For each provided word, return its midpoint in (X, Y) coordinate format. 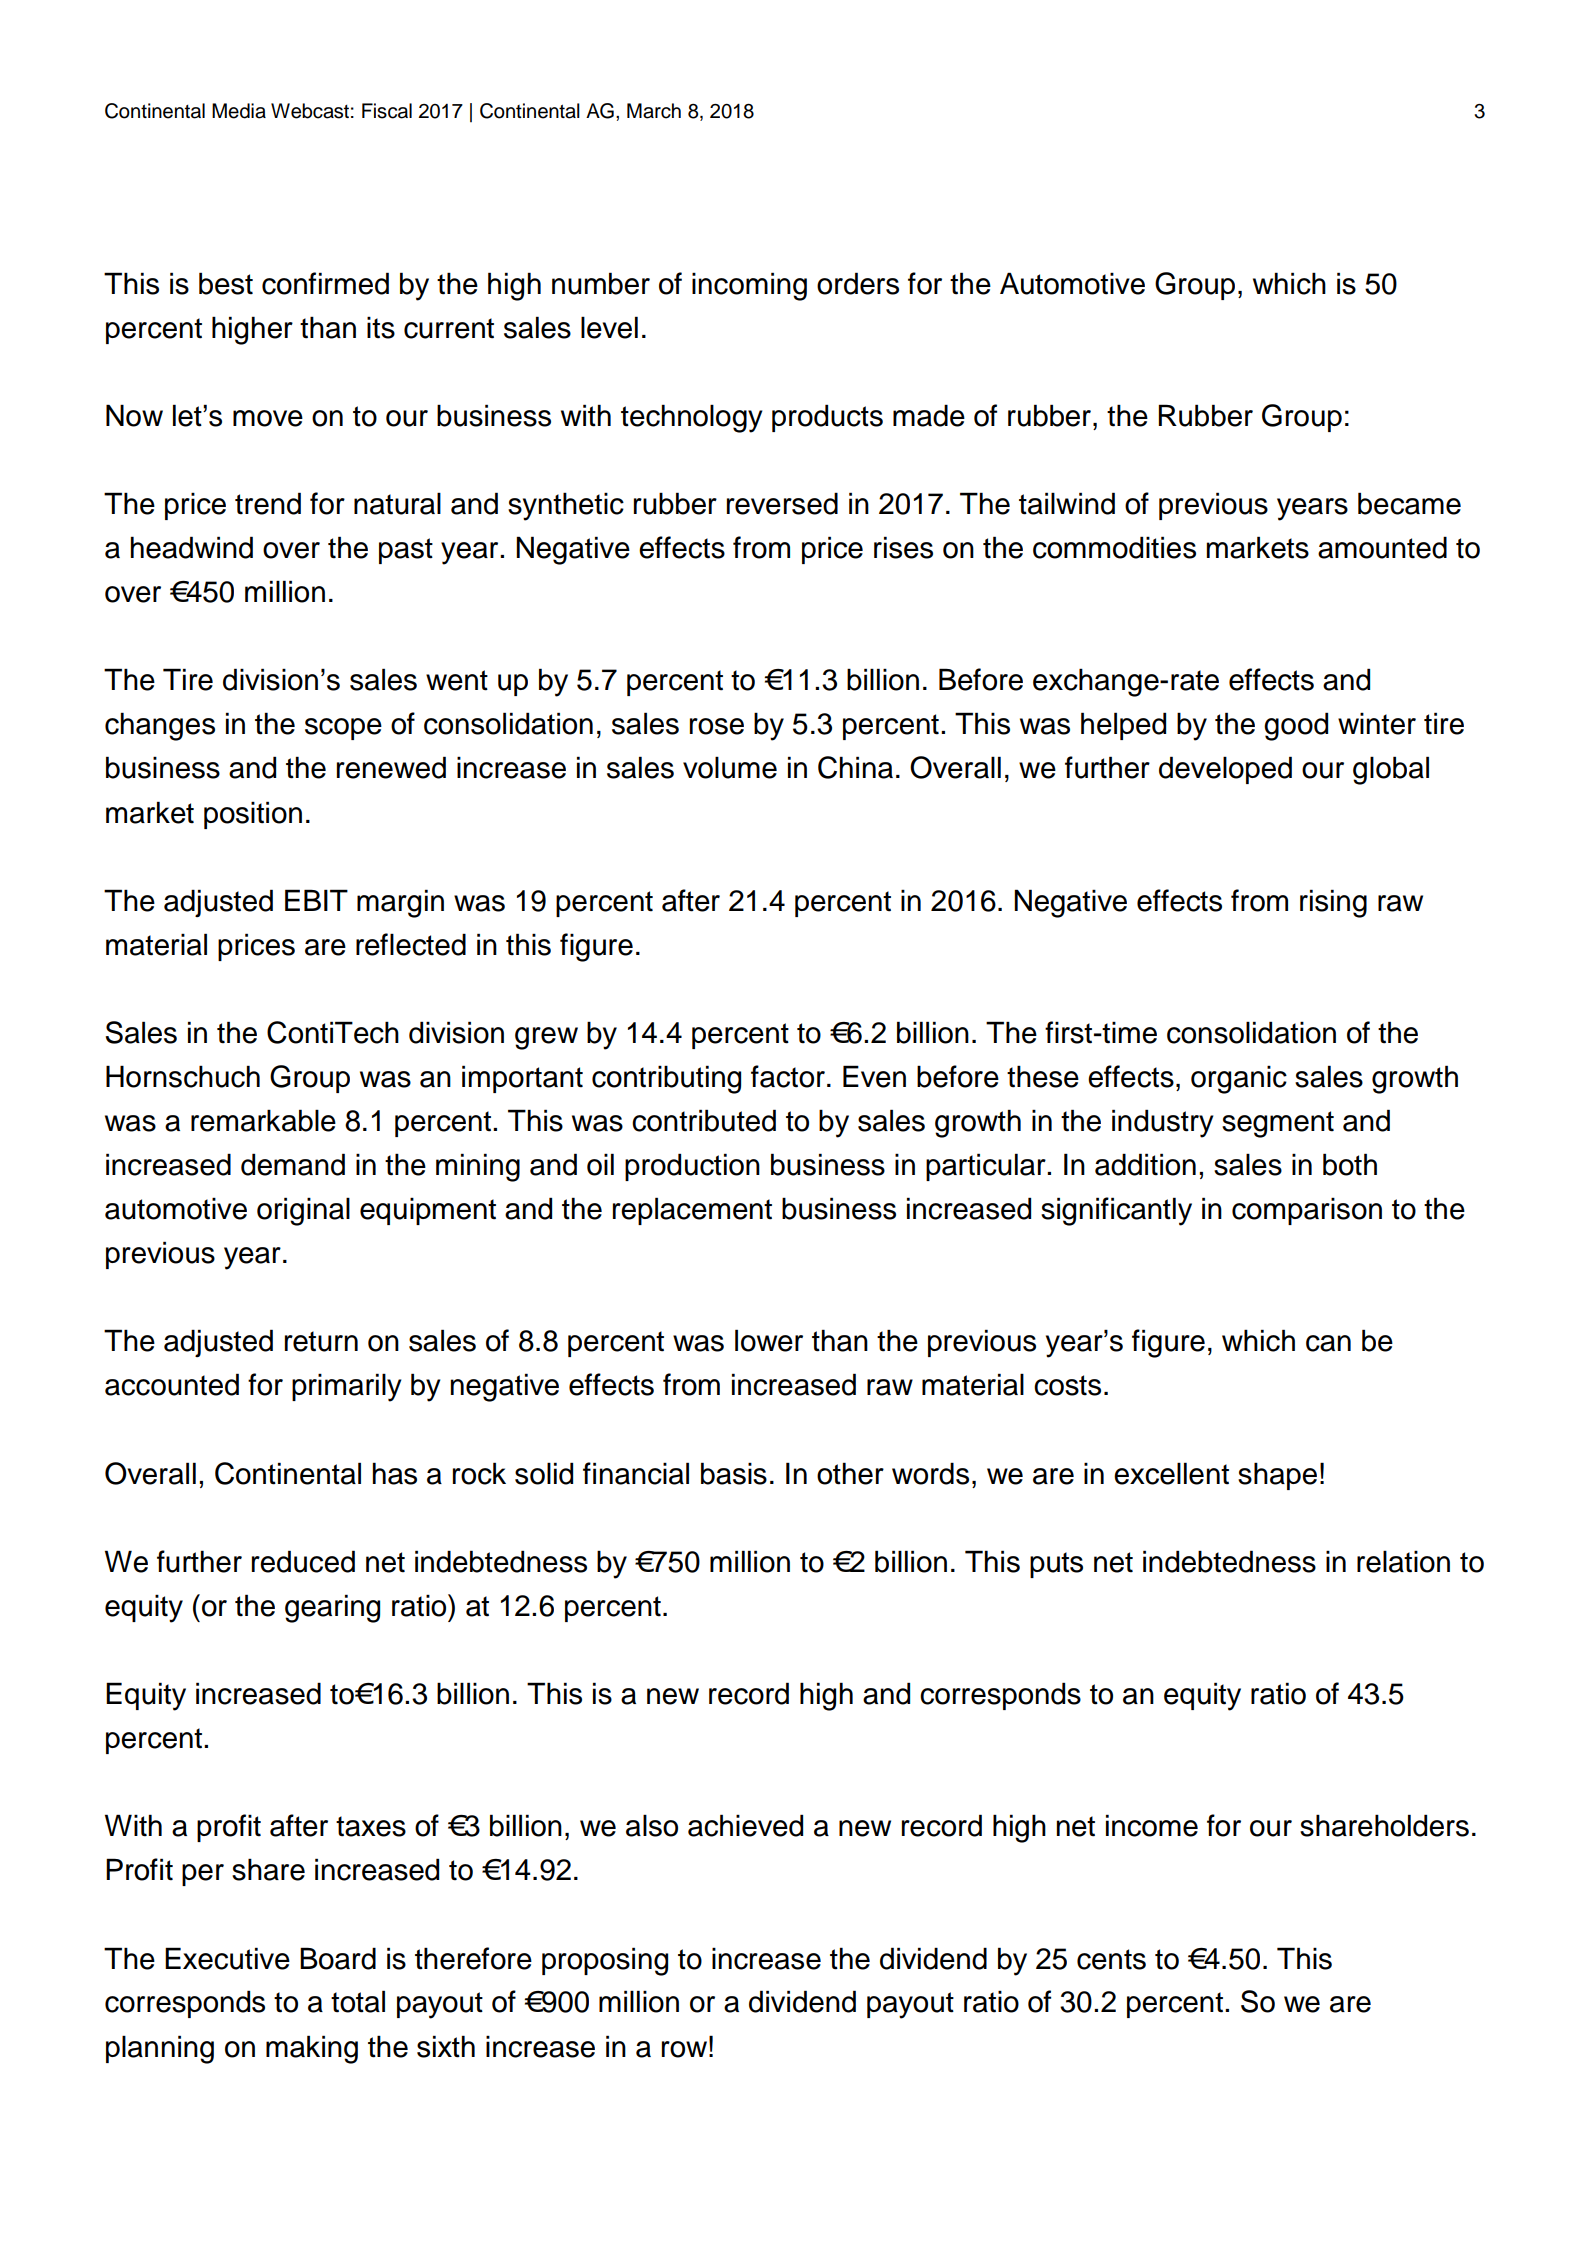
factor (788, 1076)
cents (1111, 1959)
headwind (191, 547)
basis (734, 1473)
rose (717, 726)
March (654, 111)
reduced (303, 1561)
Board (338, 1958)
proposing (605, 1961)
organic (1239, 1079)
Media (239, 111)
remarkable (263, 1120)
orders (858, 283)
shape (1277, 1476)
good (1296, 726)
